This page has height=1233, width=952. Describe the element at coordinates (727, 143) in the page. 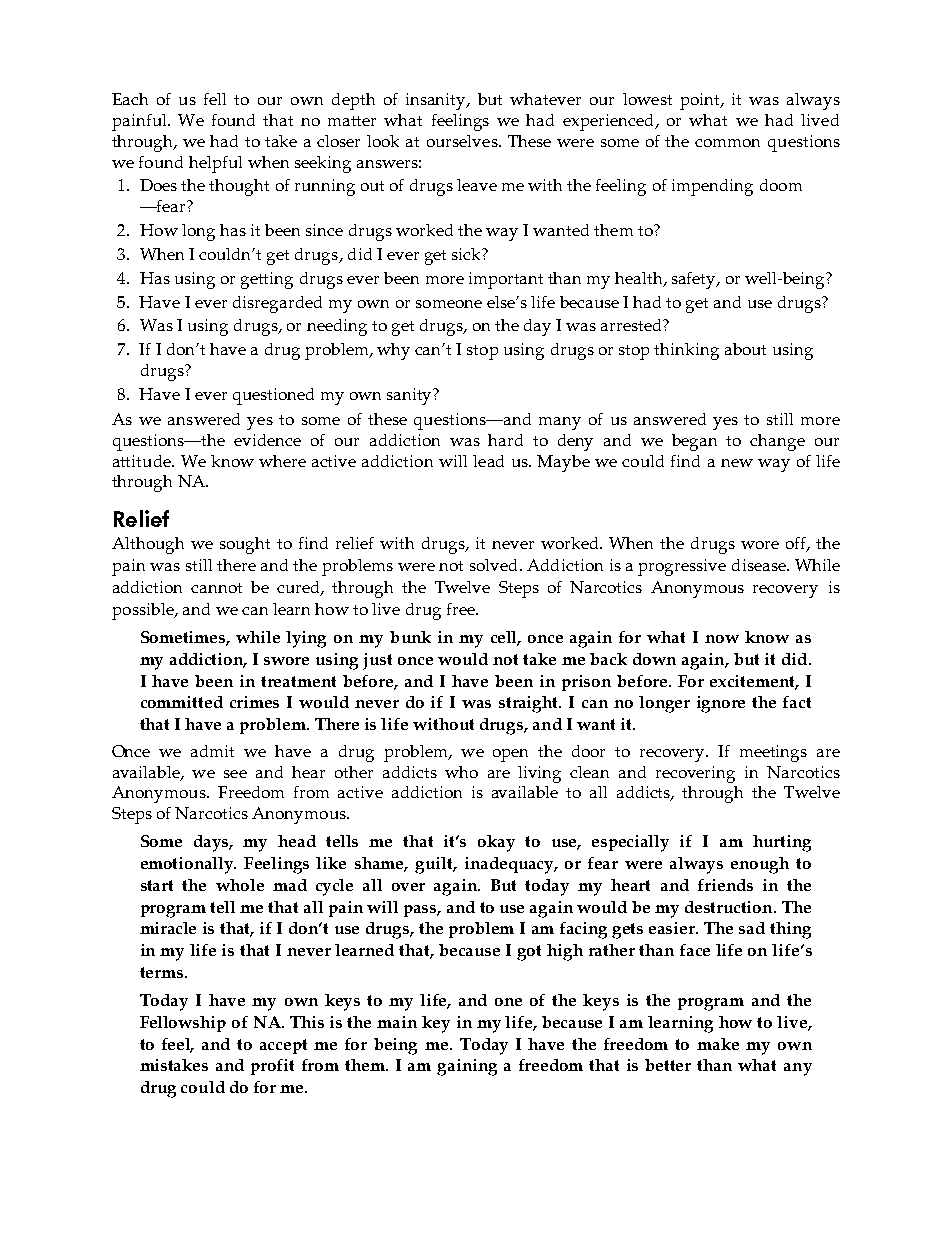

I see `common` at that location.
